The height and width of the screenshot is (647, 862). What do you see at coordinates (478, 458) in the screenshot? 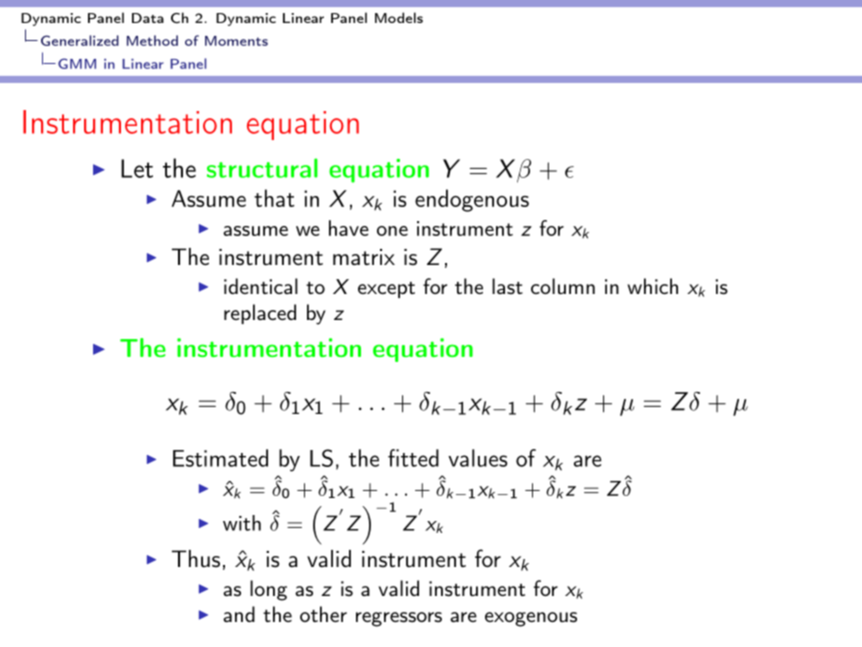
I see `values` at bounding box center [478, 458].
